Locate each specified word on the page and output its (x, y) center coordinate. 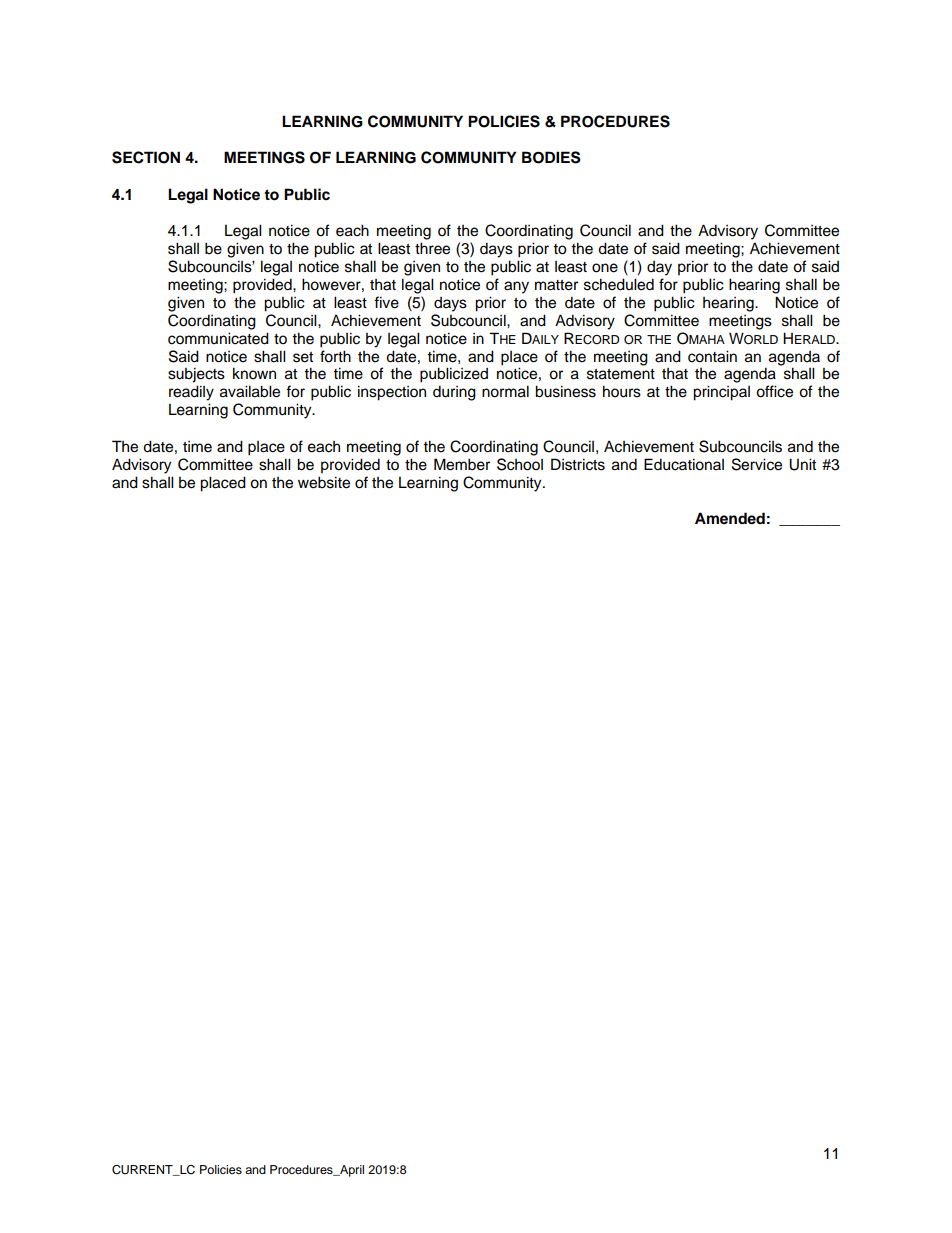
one (605, 268)
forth (335, 356)
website (324, 482)
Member (462, 464)
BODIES (551, 157)
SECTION (146, 157)
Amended (730, 518)
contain (712, 356)
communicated (218, 338)
